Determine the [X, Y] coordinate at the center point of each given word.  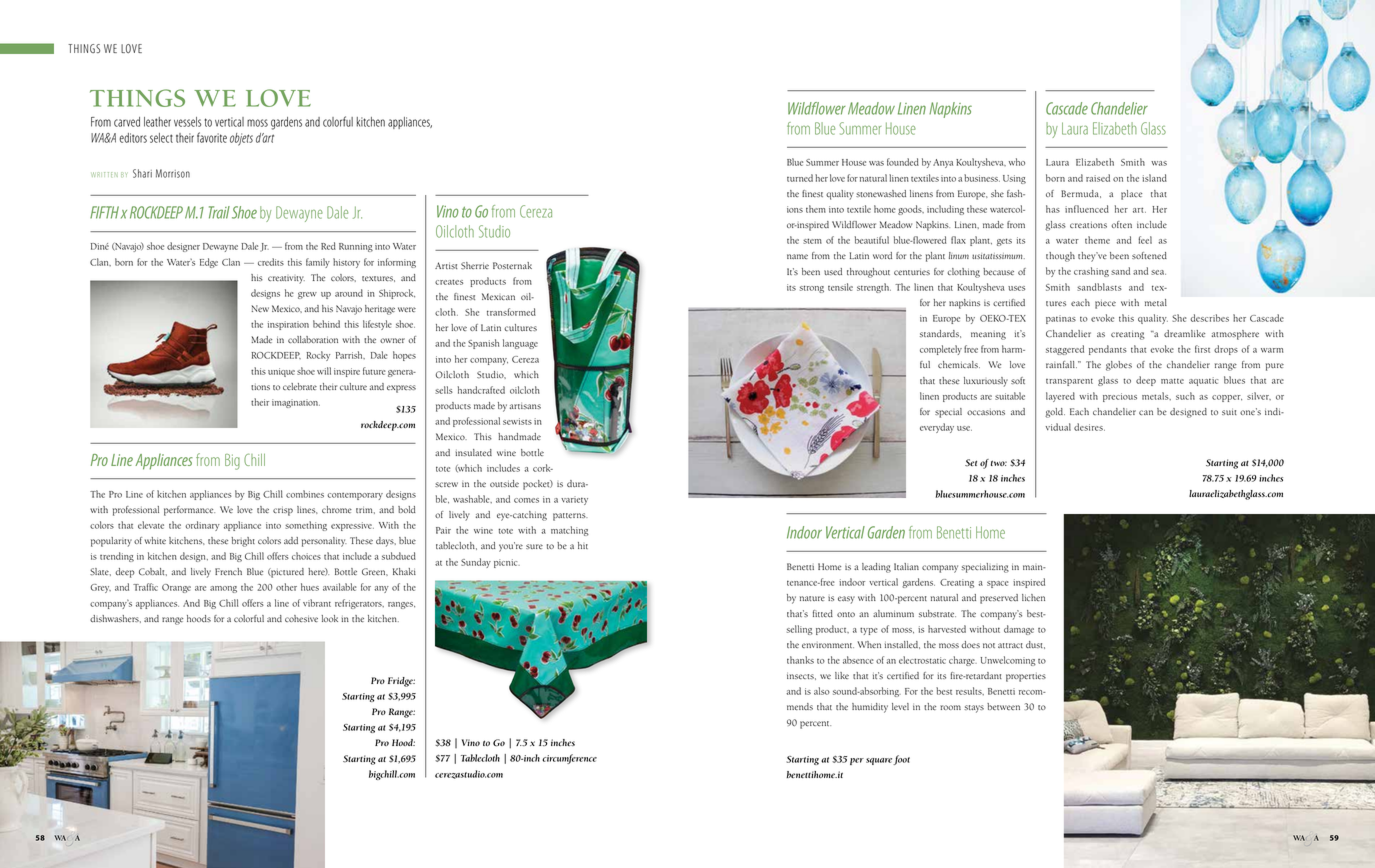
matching [570, 531]
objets [241, 139]
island [1154, 178]
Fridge [401, 682]
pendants [1108, 350]
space [998, 584]
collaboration [313, 339]
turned [800, 178]
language [520, 344]
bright [243, 542]
